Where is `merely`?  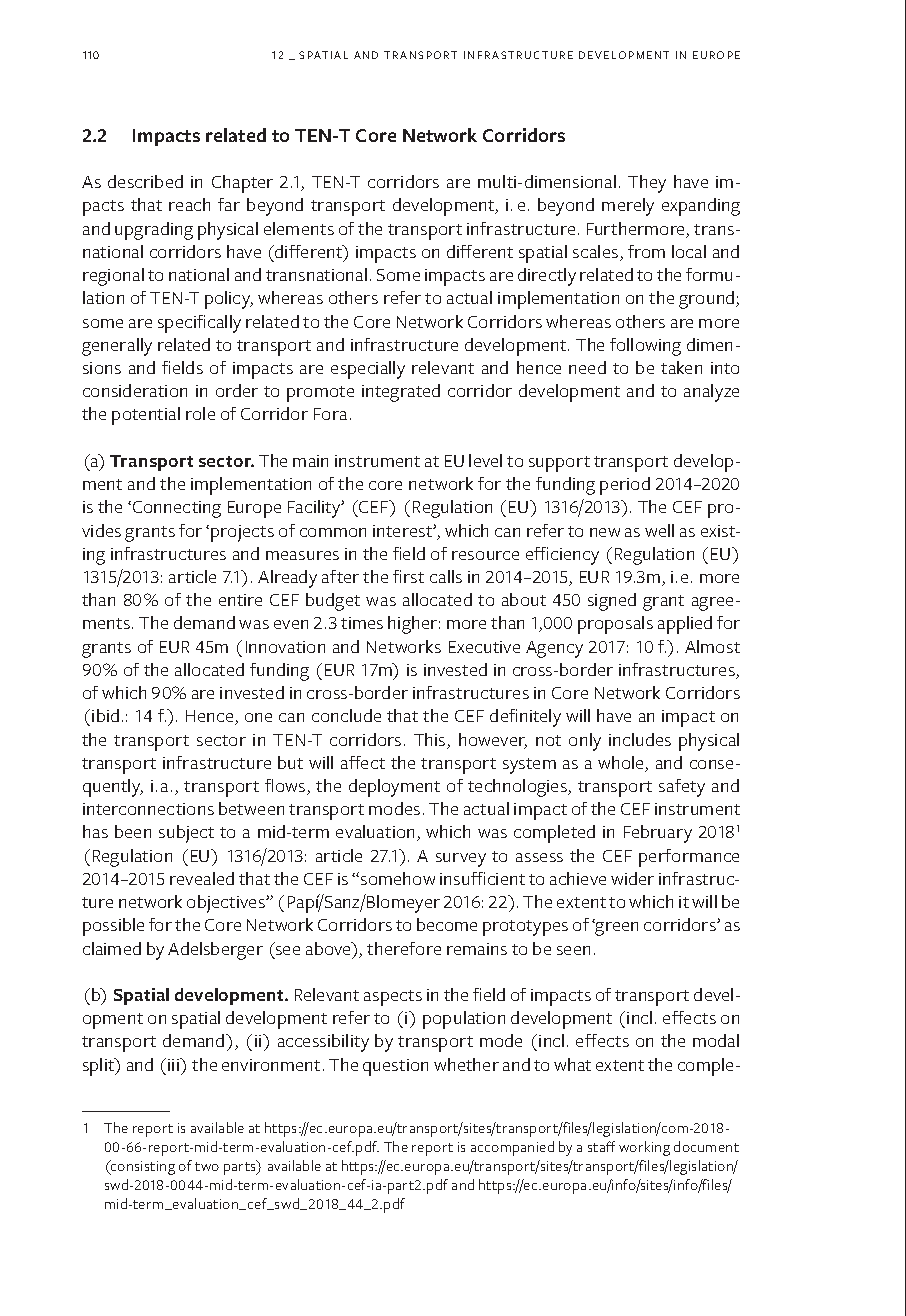
merely is located at coordinates (628, 207).
